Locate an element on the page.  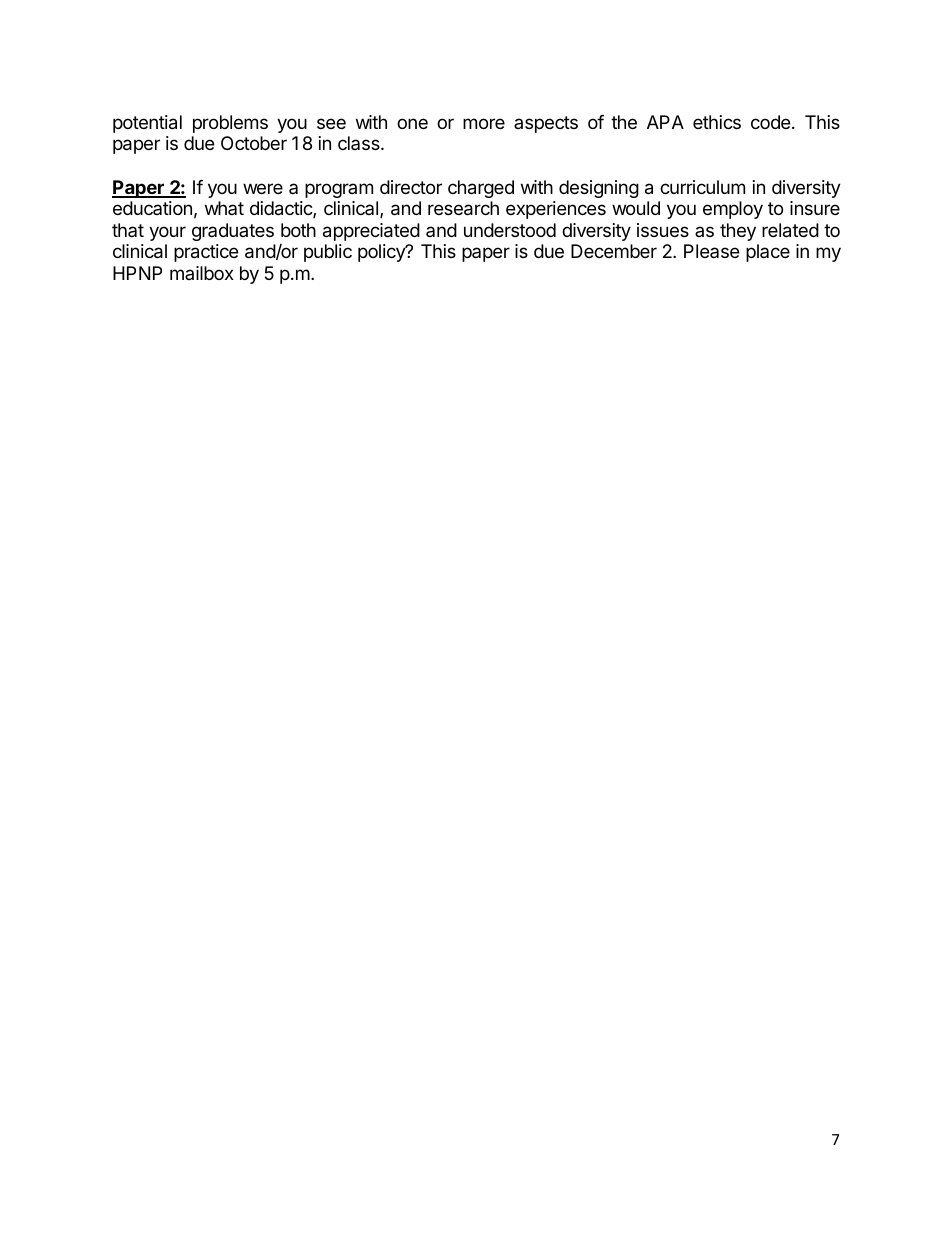
were is located at coordinates (263, 188).
